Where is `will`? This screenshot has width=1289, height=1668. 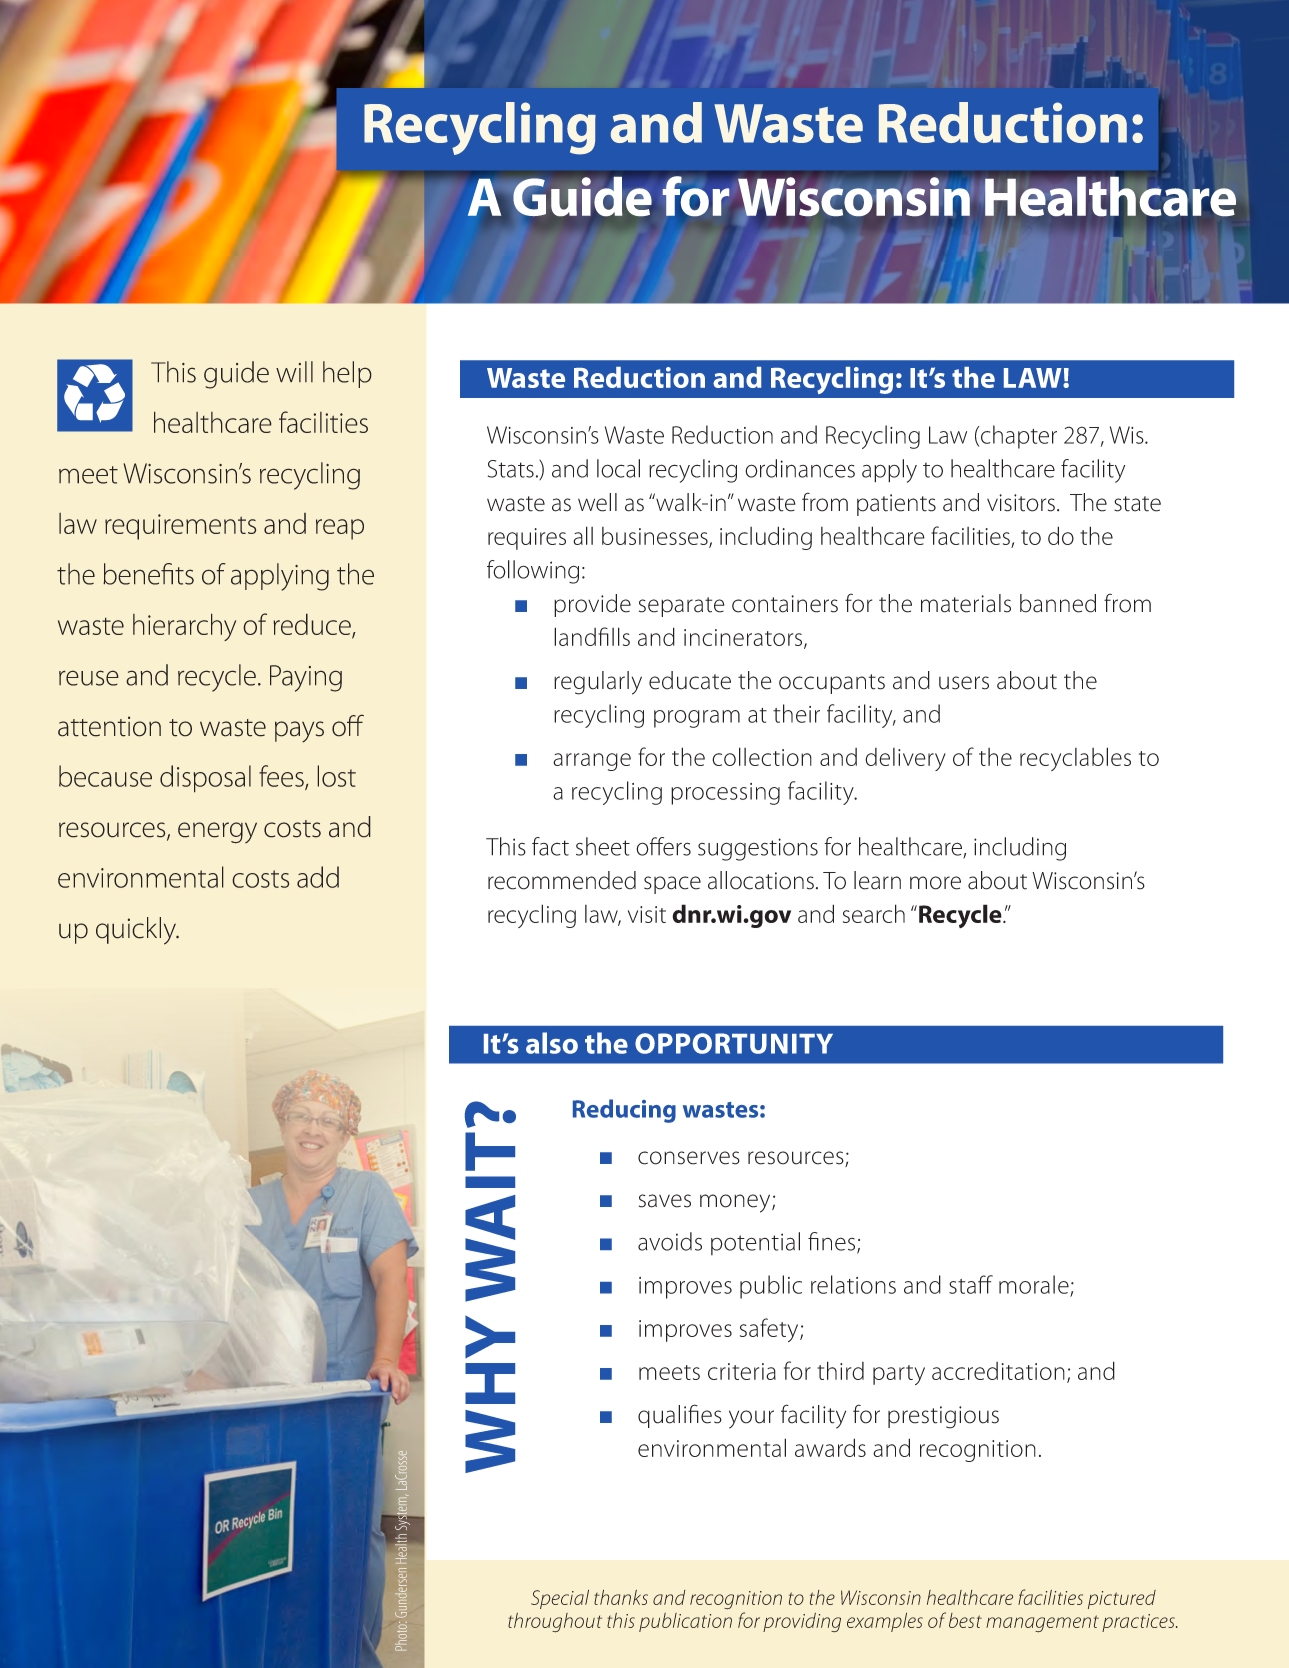 will is located at coordinates (294, 372).
